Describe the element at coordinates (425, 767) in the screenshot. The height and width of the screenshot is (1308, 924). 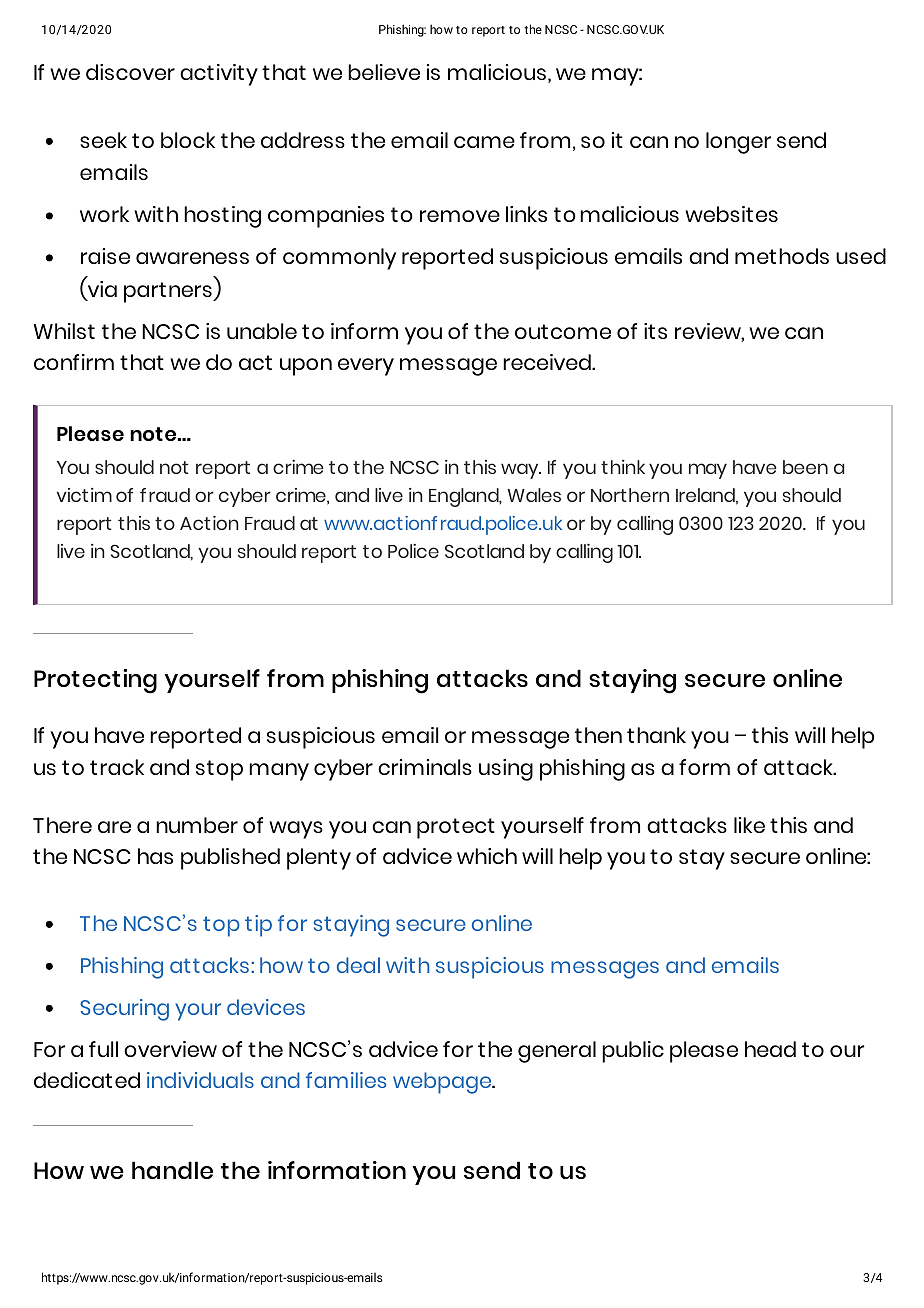
I see `criminals` at that location.
